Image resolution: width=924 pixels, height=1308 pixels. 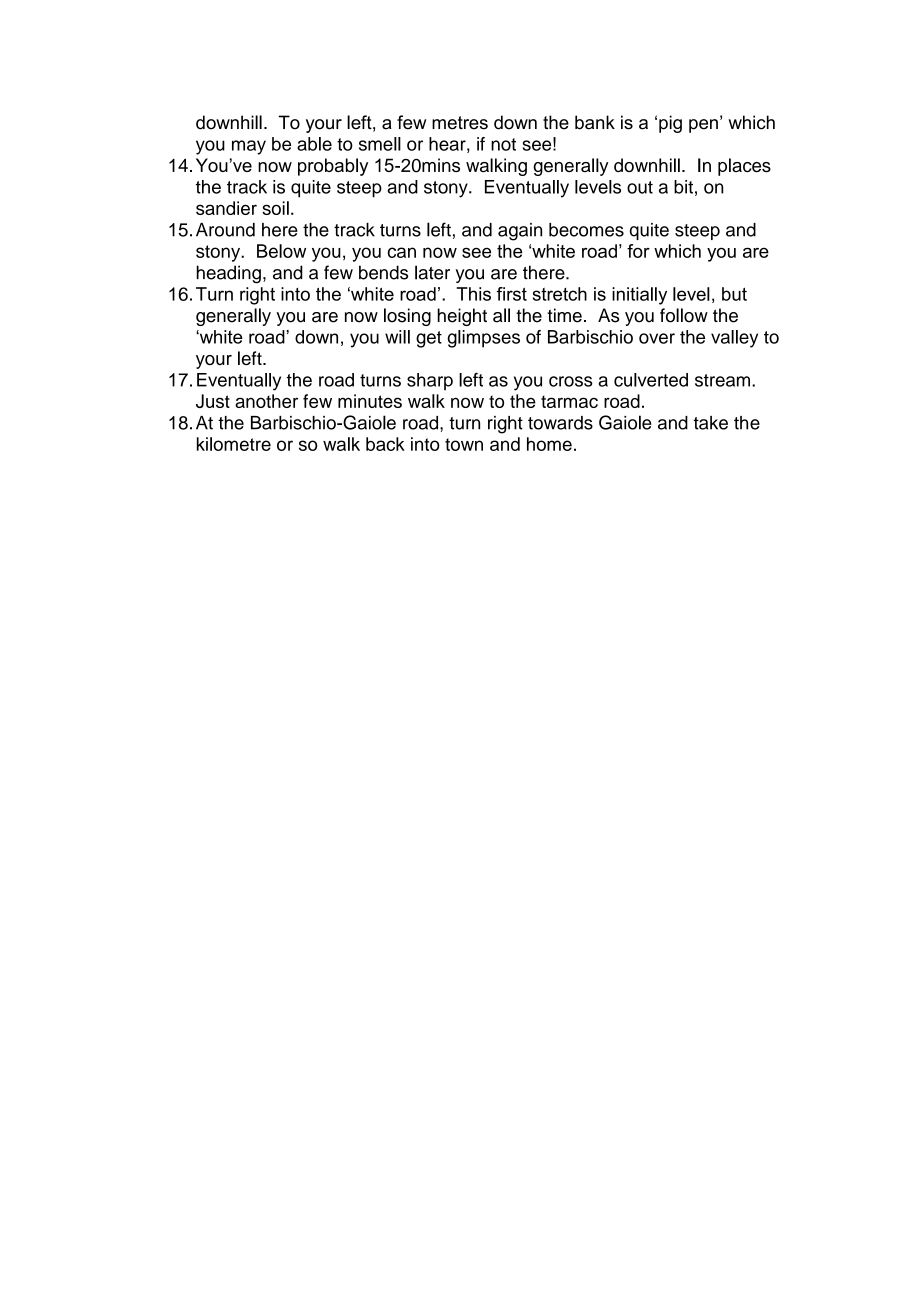 What do you see at coordinates (670, 124) in the screenshot?
I see `pig` at bounding box center [670, 124].
